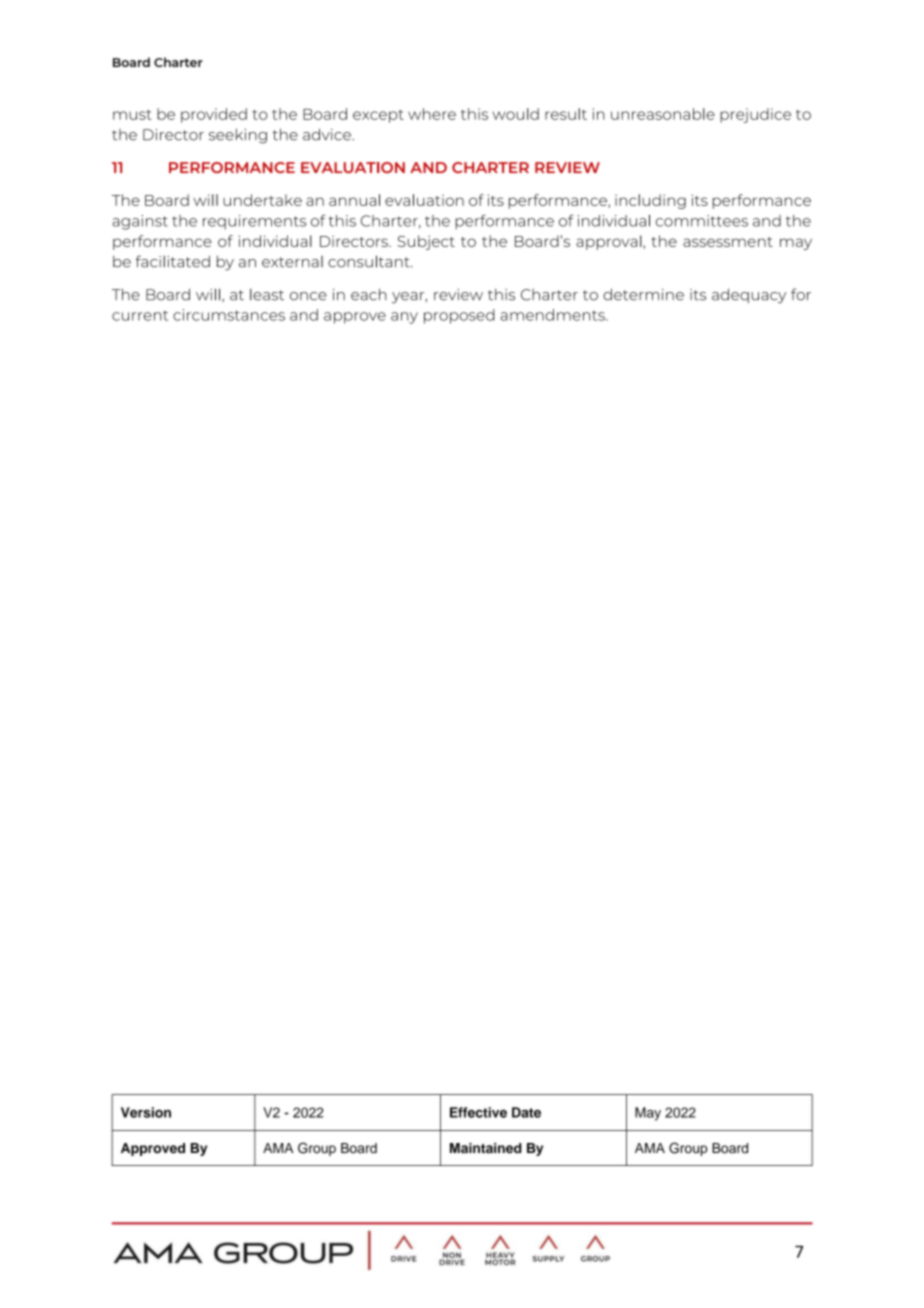 The height and width of the screenshot is (1308, 924). I want to click on any, so click(404, 318).
